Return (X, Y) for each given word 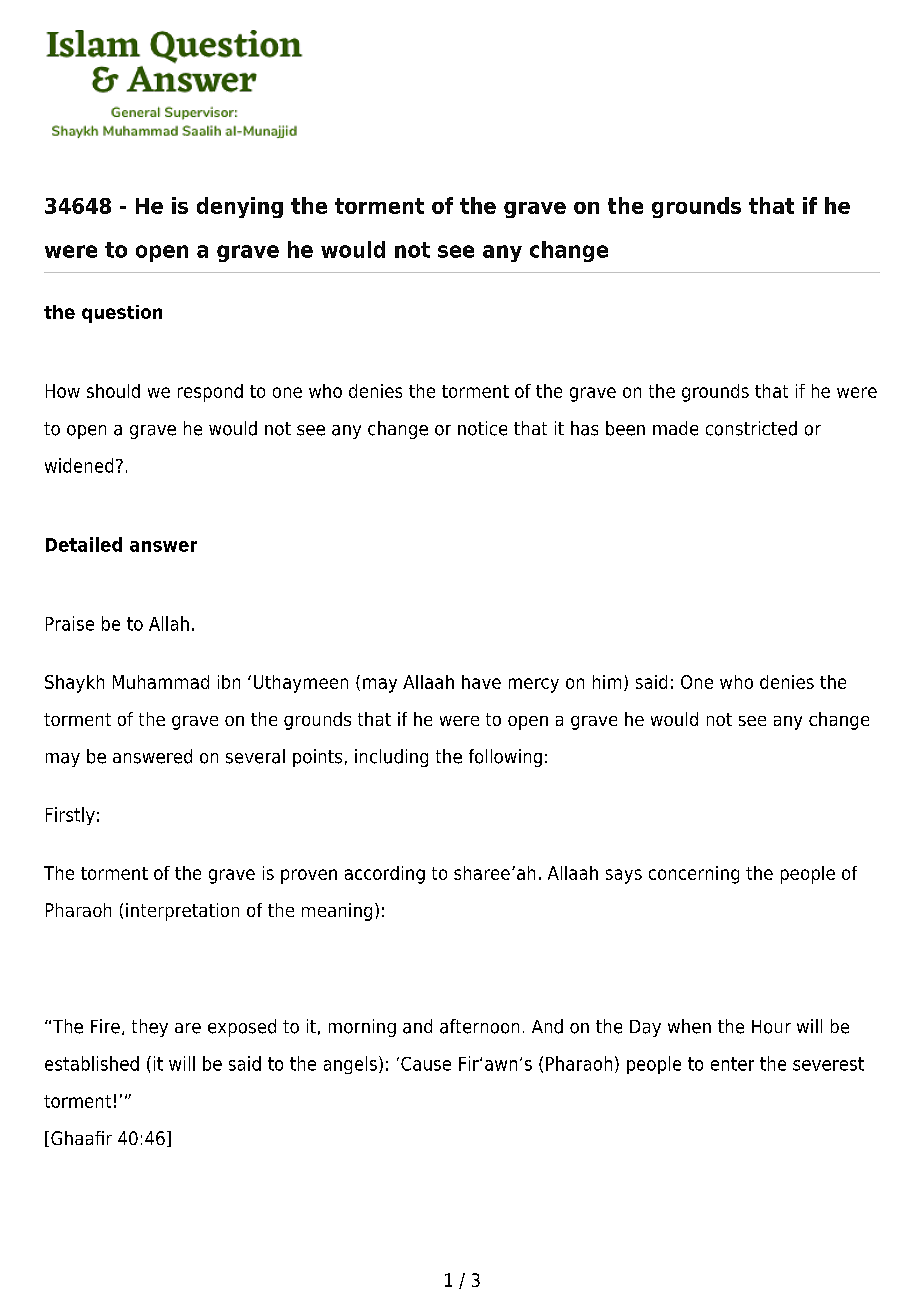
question (122, 314)
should (113, 391)
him (607, 682)
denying (240, 207)
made (675, 428)
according (385, 875)
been (625, 428)
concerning (694, 875)
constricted (751, 428)
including (391, 758)
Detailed (84, 544)
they (150, 1028)
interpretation (182, 912)
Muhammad (161, 682)
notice (482, 428)
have (481, 682)
